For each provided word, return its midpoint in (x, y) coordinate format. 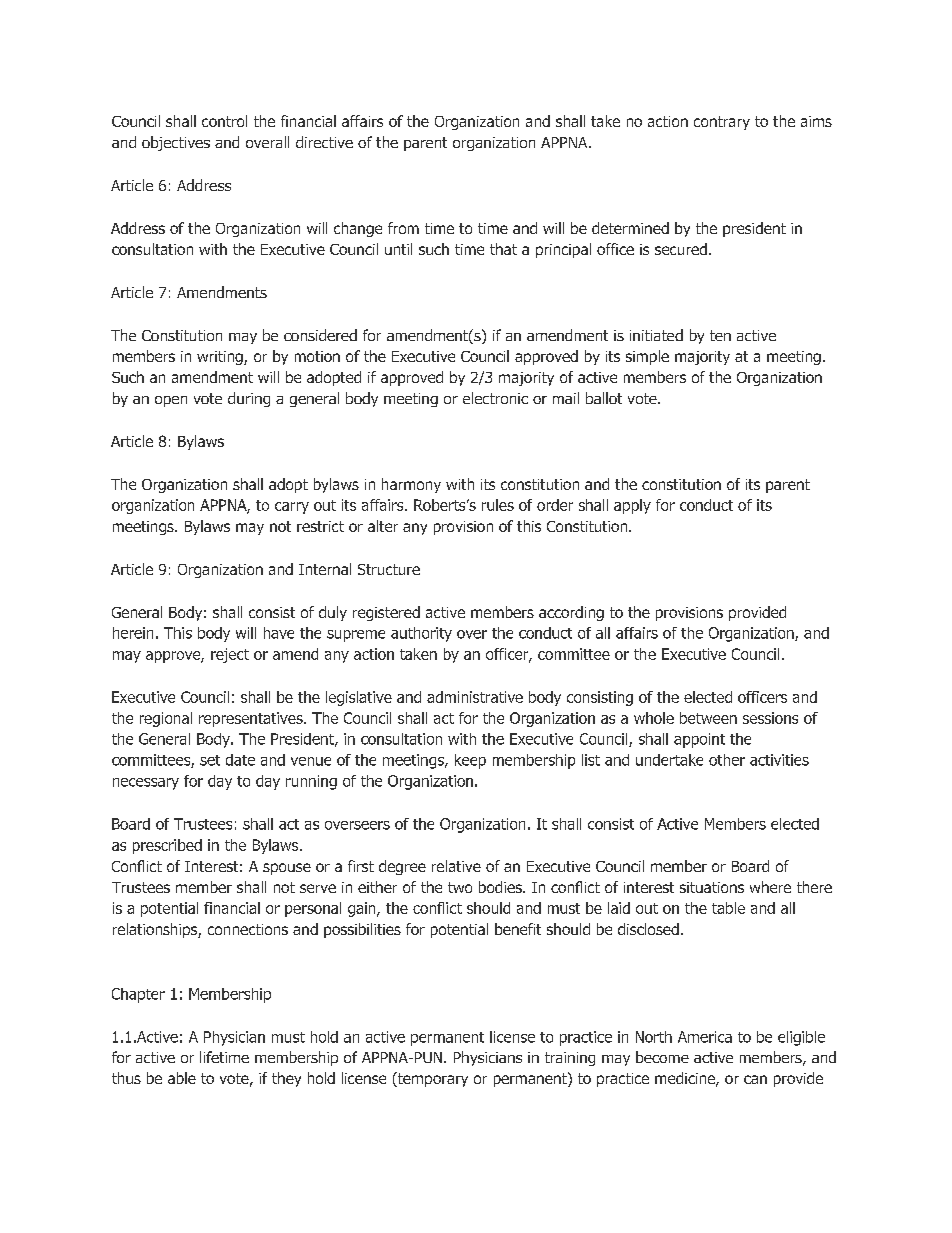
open (171, 401)
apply (632, 506)
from (403, 228)
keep (470, 761)
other (727, 760)
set (210, 760)
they (286, 1079)
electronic (495, 398)
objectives (176, 143)
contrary (722, 123)
